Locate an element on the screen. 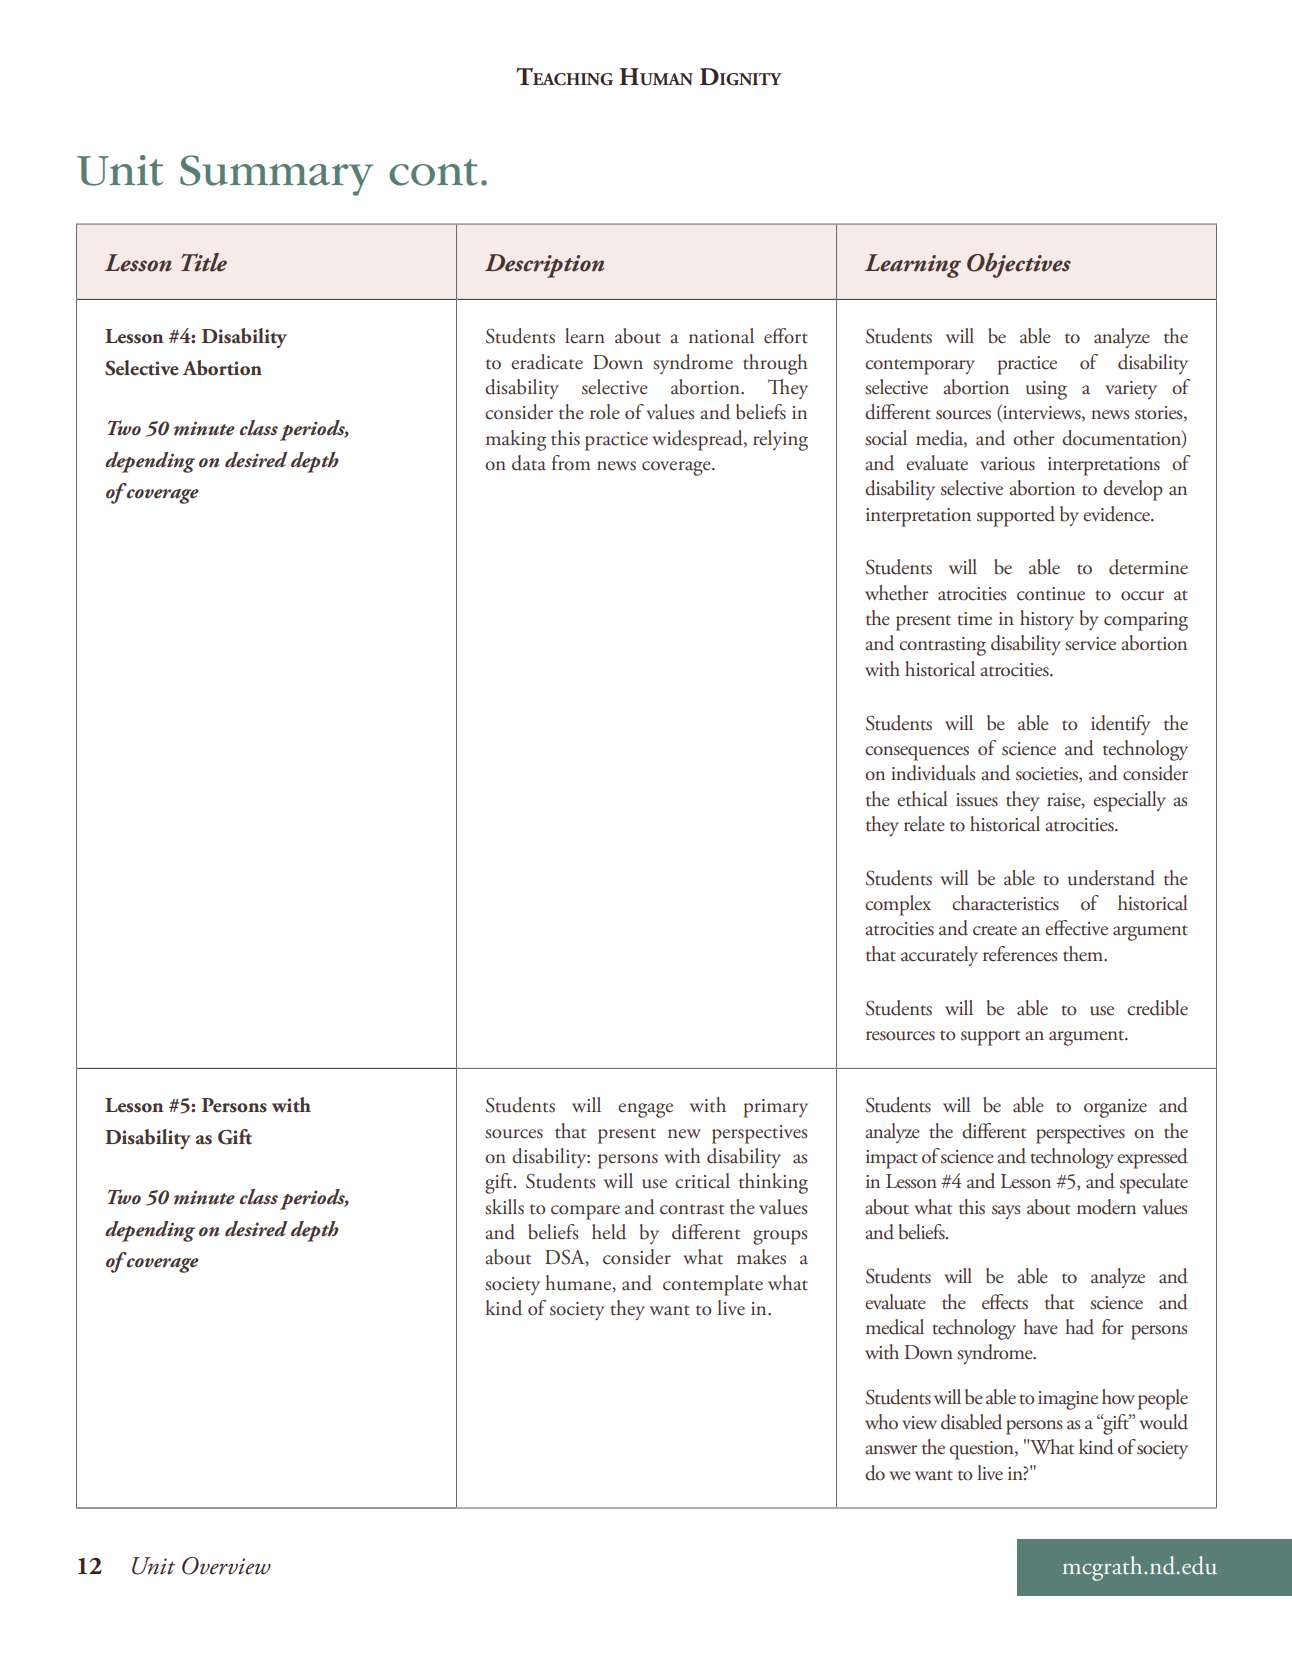 This screenshot has height=1672, width=1292. ethical is located at coordinates (922, 799).
